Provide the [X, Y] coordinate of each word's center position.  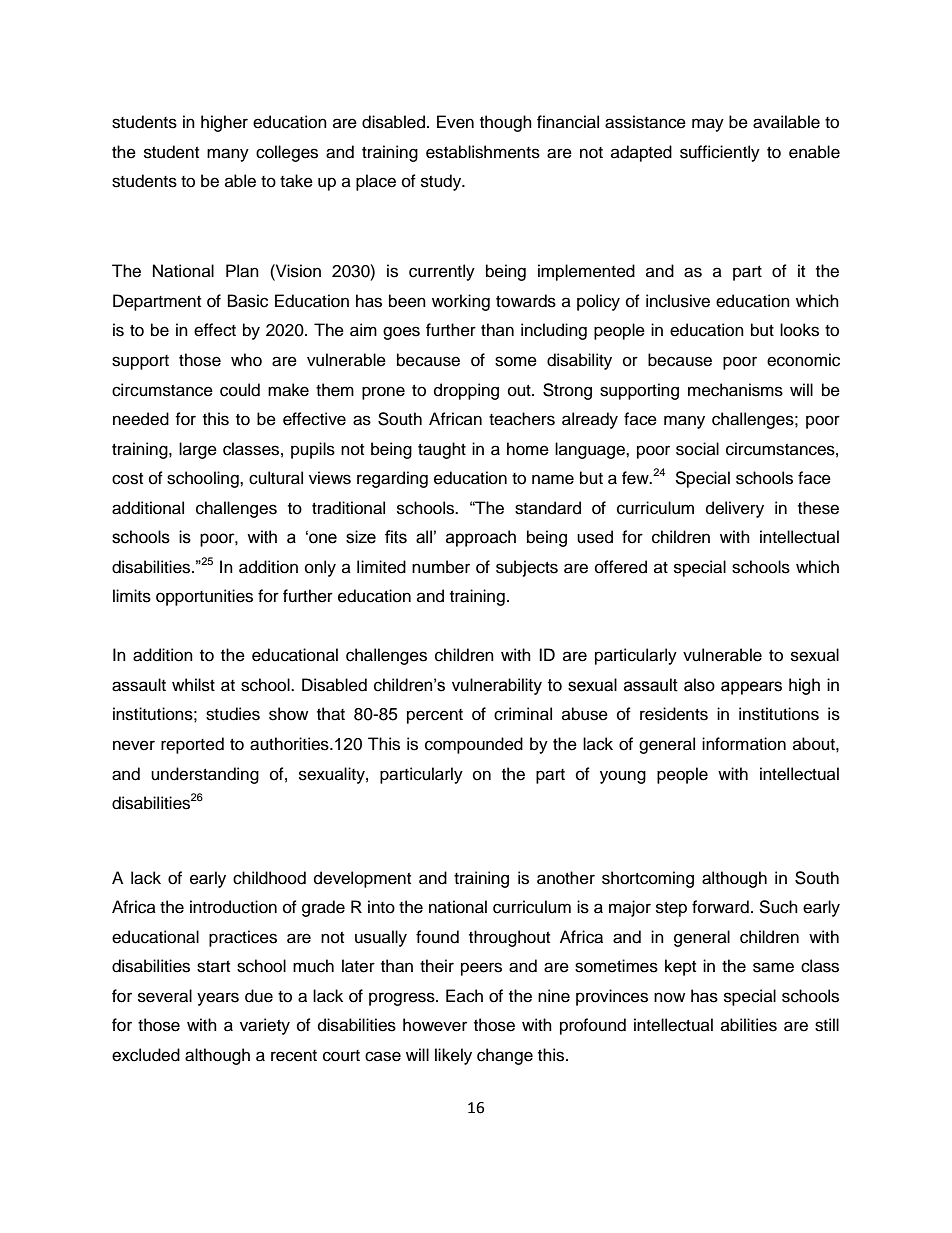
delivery [735, 509]
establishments [483, 152]
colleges [287, 153]
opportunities [204, 597]
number [441, 567]
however [435, 1025]
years [218, 999]
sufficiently [720, 153]
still [827, 1025]
